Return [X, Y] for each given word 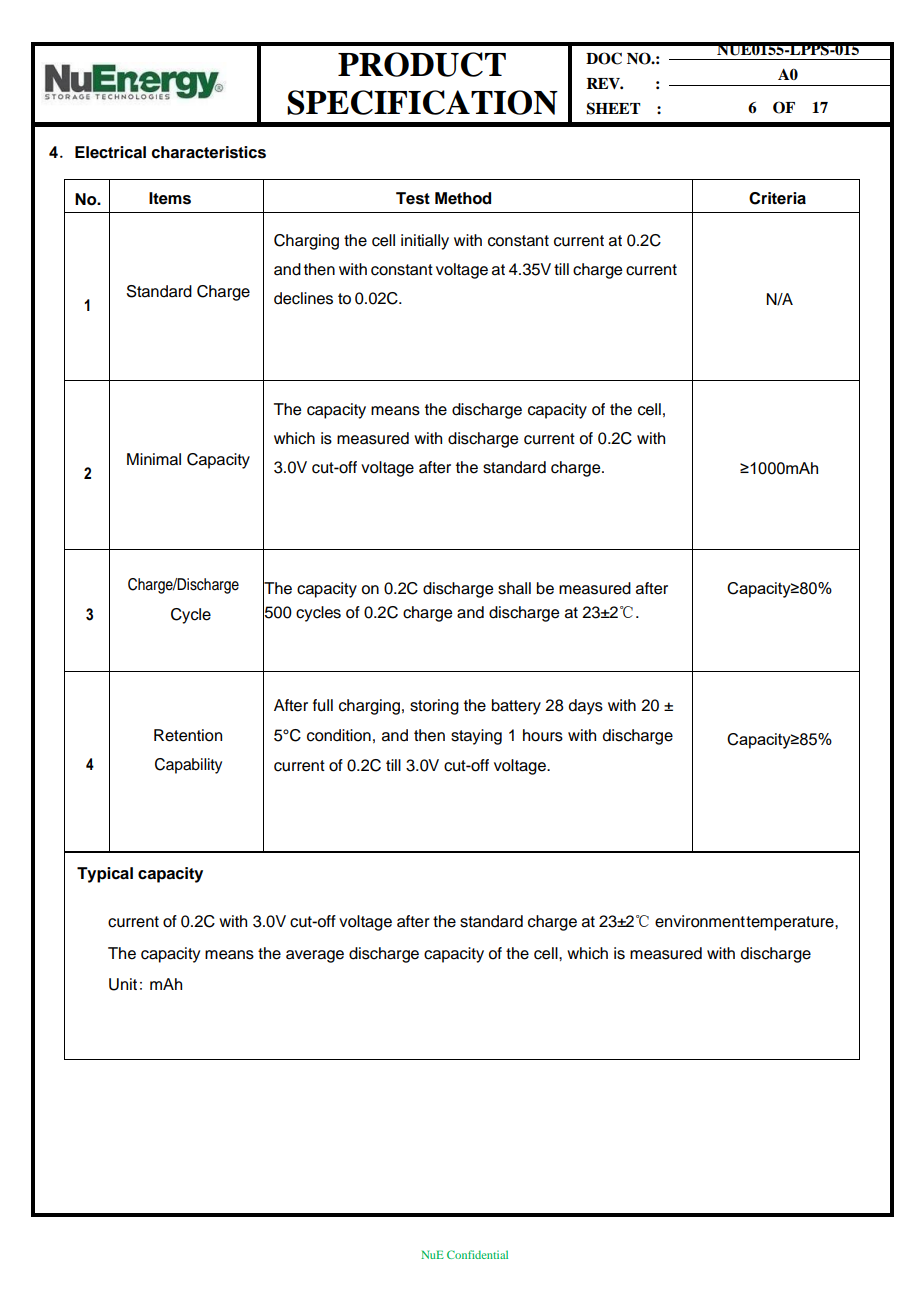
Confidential [477, 1254]
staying [476, 737]
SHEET [613, 108]
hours [543, 735]
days [586, 707]
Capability [188, 766]
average [315, 956]
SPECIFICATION [422, 102]
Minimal [154, 459]
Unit [123, 984]
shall [514, 588]
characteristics [208, 152]
